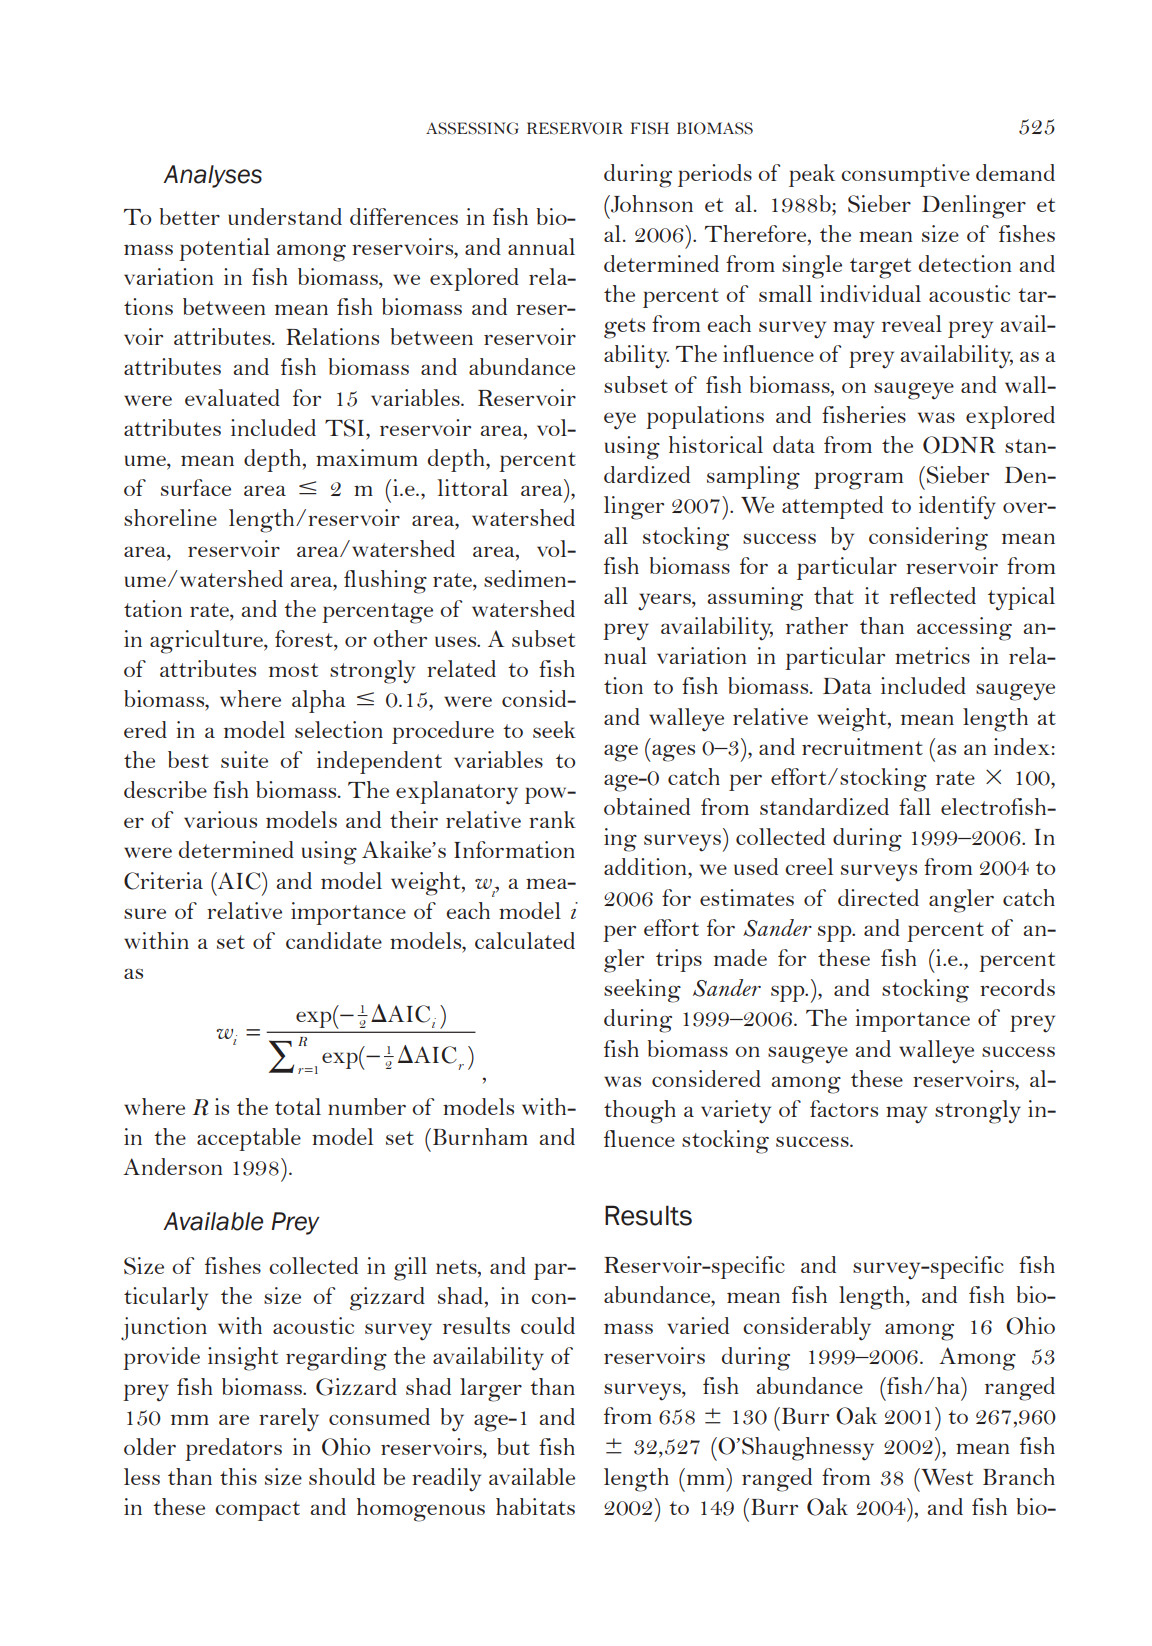 This screenshot has height=1646, width=1152. I want to click on consumptive, so click(905, 175).
